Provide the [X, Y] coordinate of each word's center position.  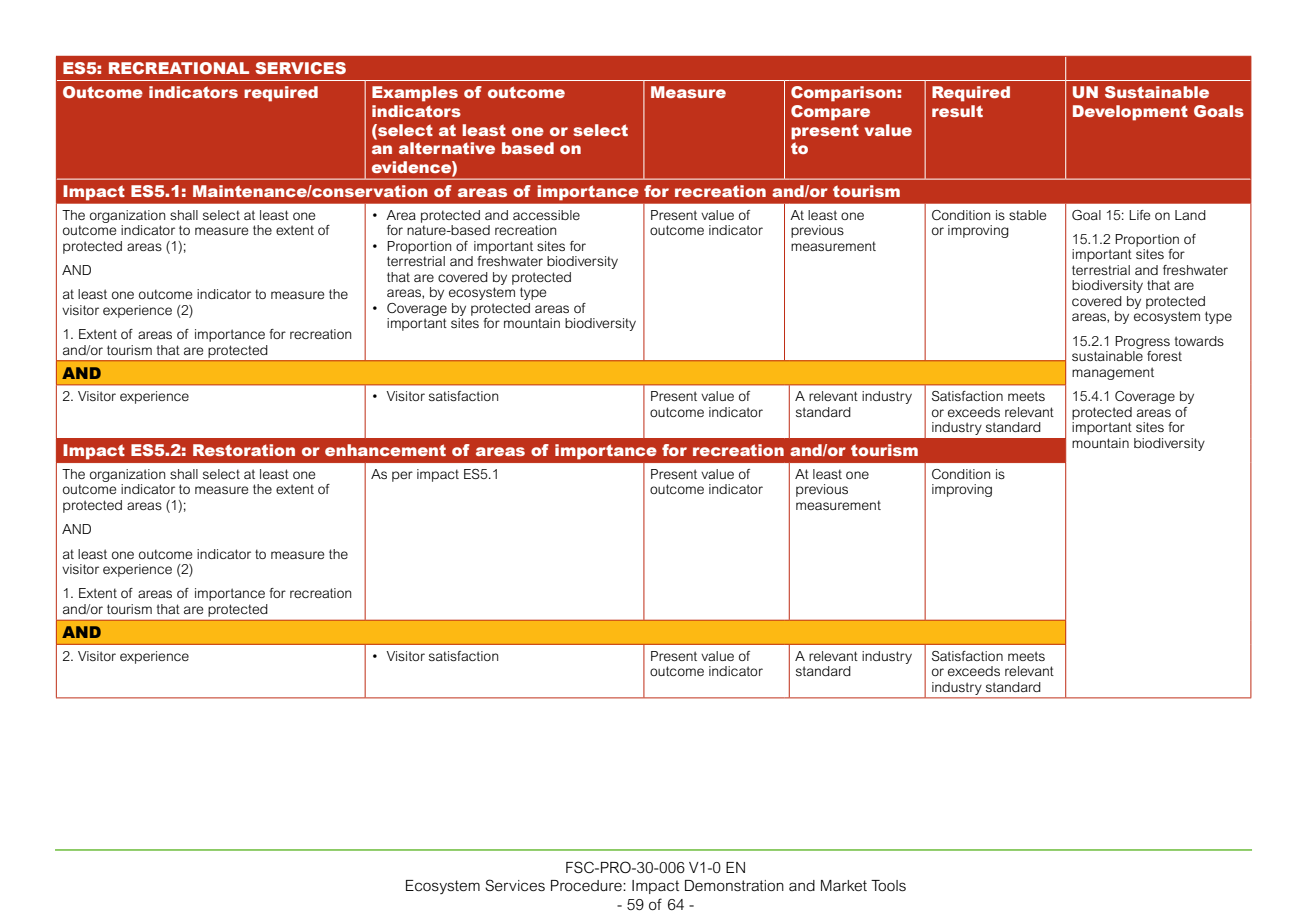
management [1113, 373]
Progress [1142, 342]
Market [844, 885]
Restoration [244, 450]
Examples [415, 94]
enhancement [385, 450]
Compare [830, 113]
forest [1164, 356]
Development [1130, 113]
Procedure [587, 885]
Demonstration [734, 885]
